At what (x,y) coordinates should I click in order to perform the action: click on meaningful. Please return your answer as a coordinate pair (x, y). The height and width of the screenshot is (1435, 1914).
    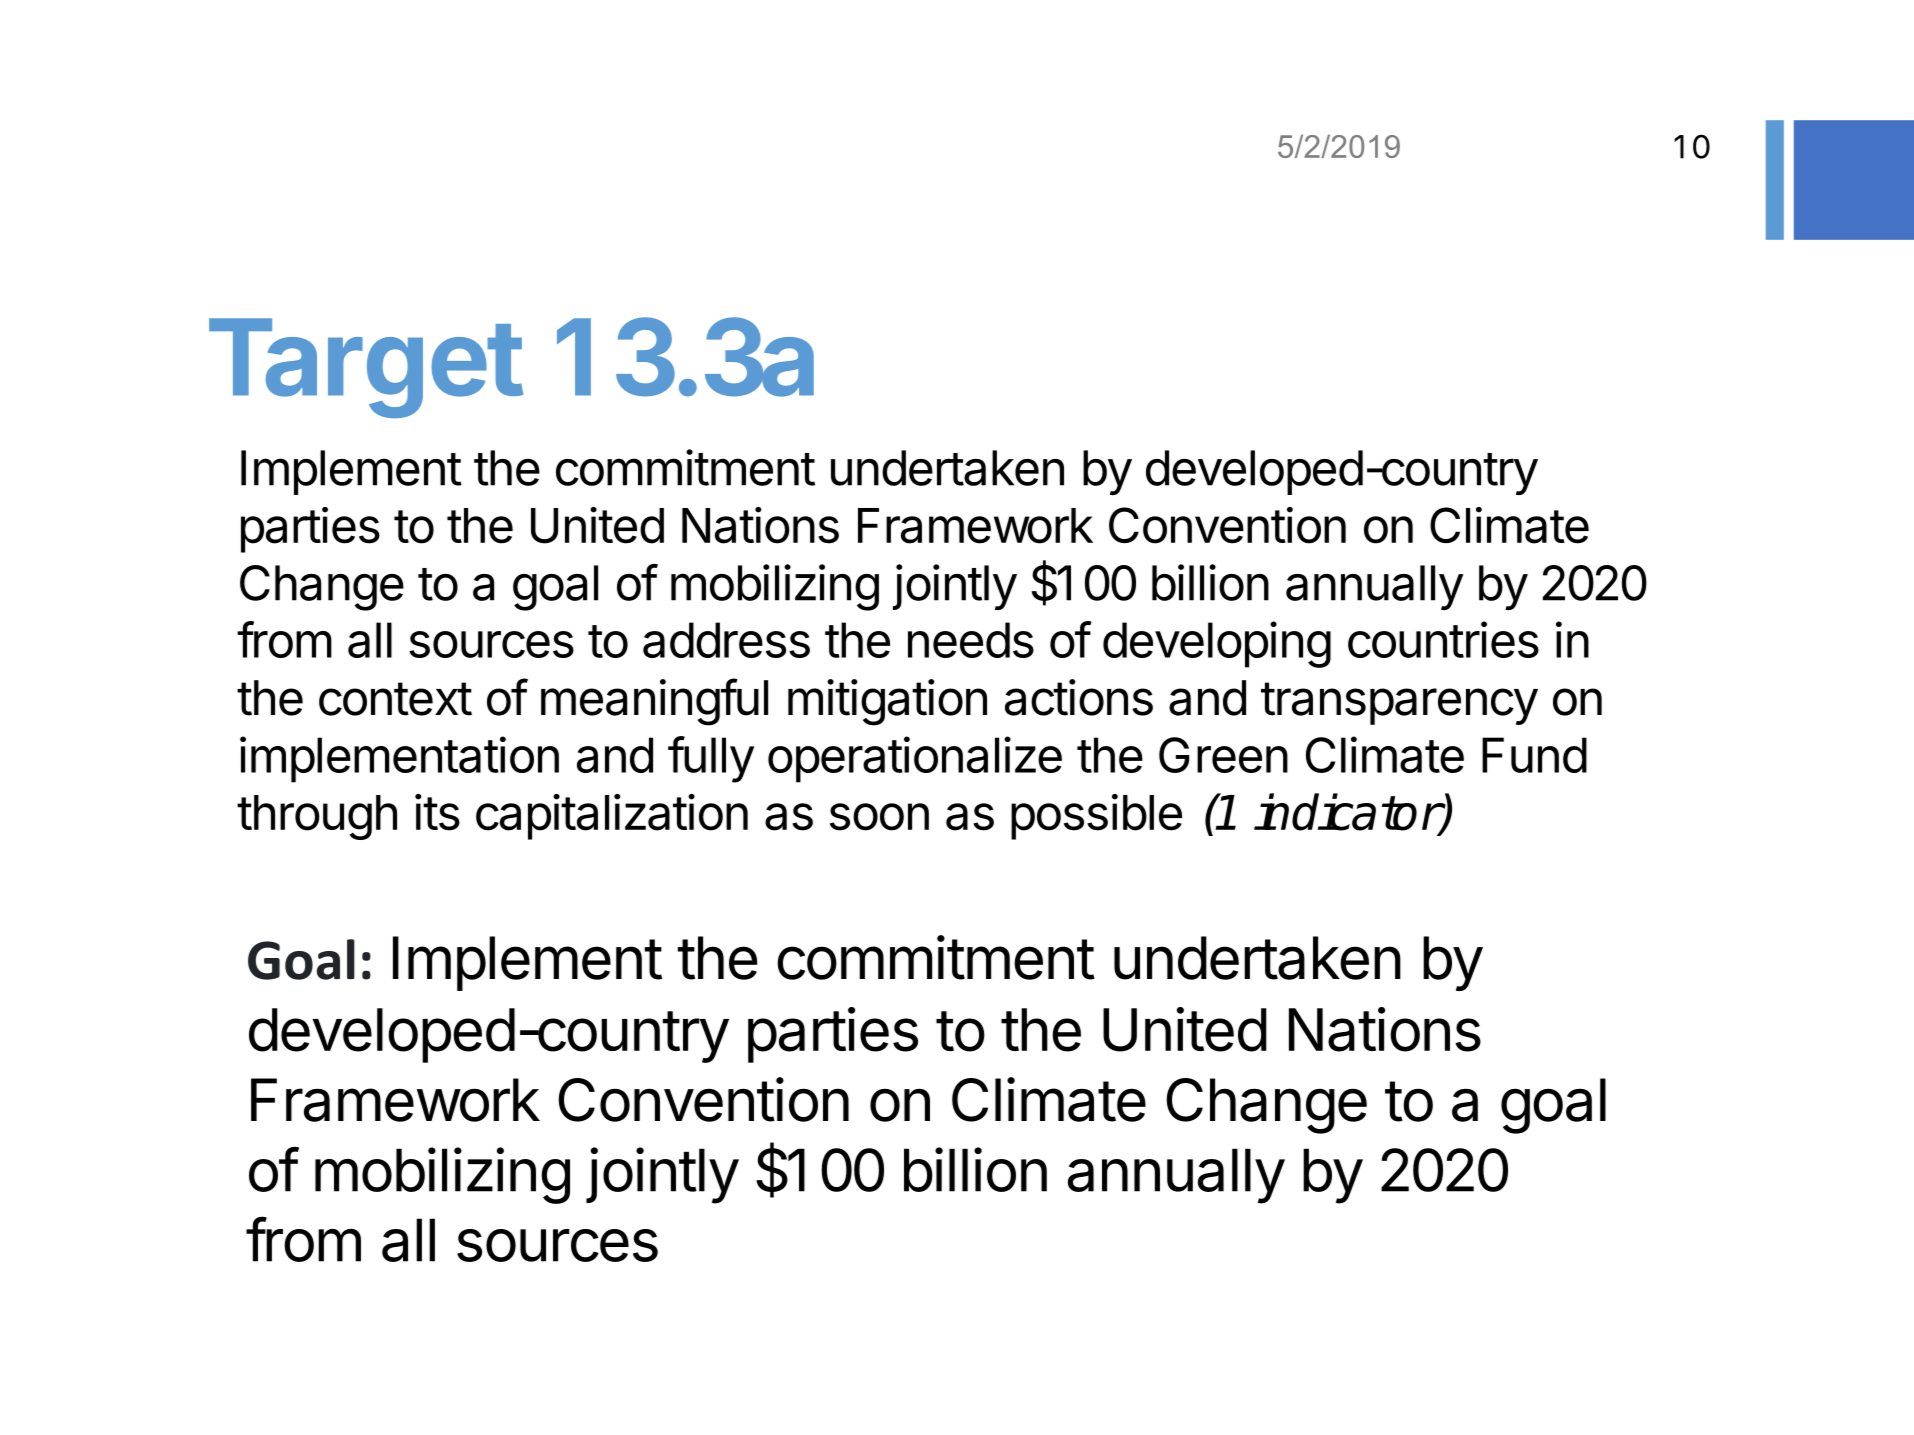
    Looking at the image, I should click on (654, 702).
